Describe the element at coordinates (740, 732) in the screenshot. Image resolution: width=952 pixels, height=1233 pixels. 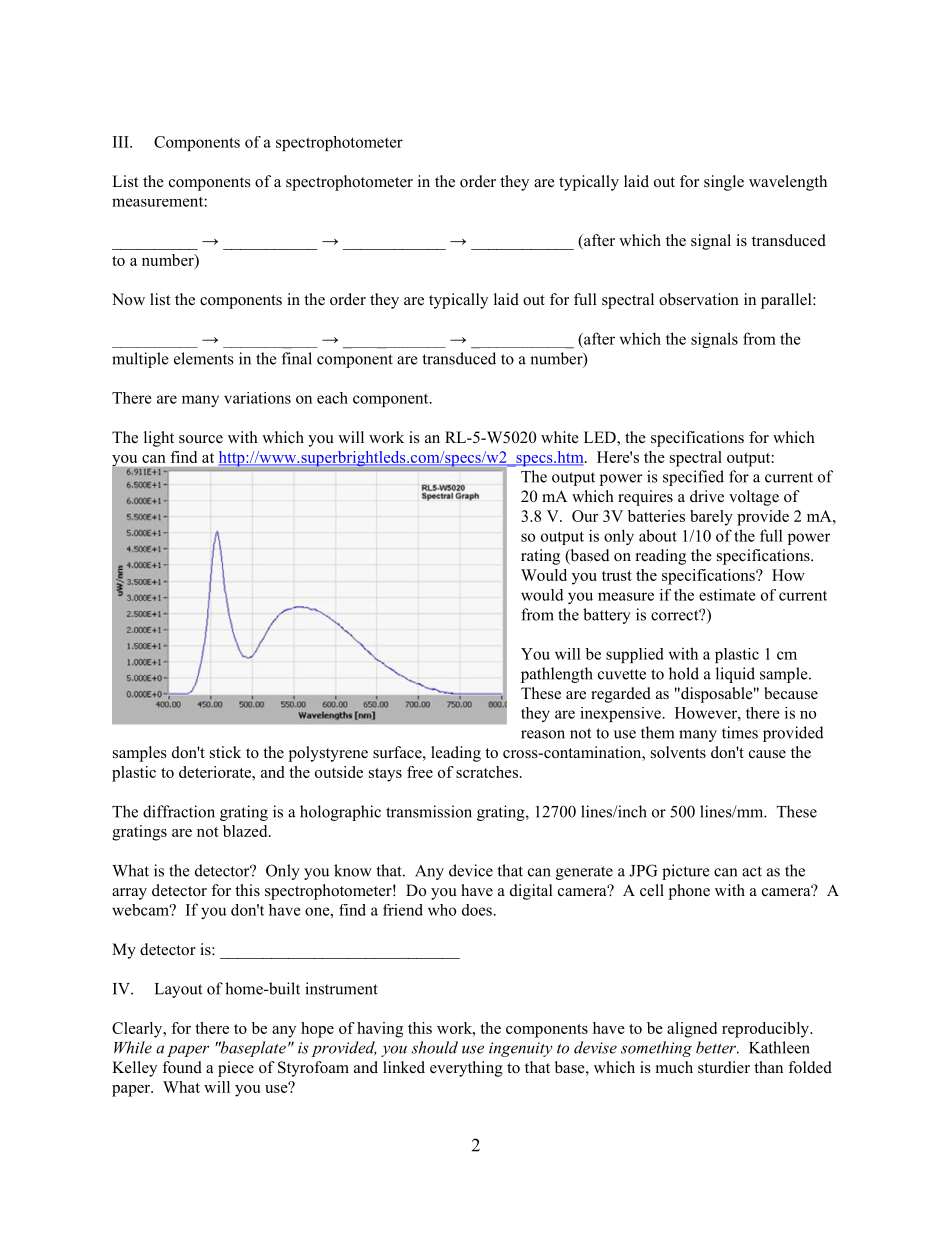
I see `times` at that location.
